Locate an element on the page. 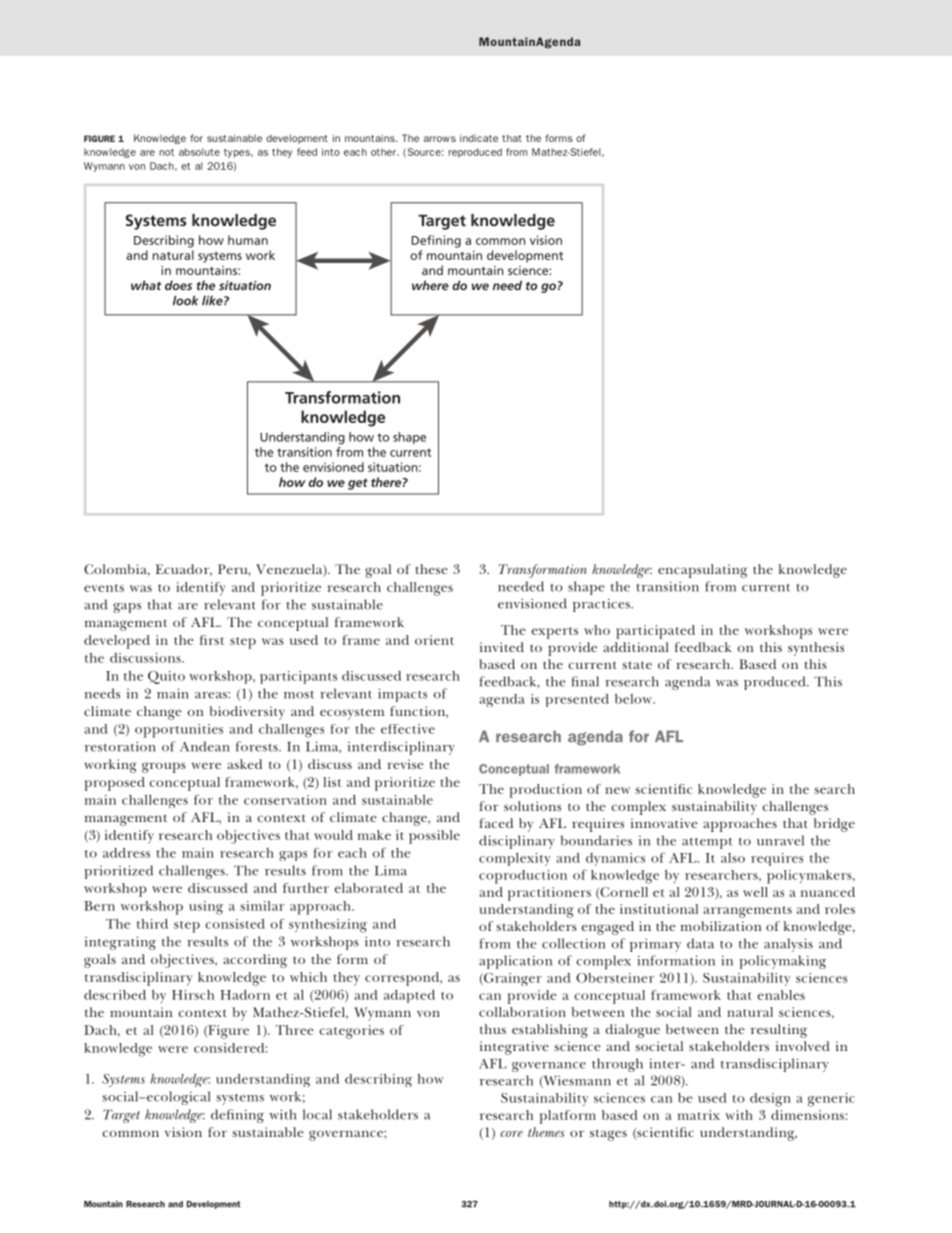  these is located at coordinates (432, 569).
